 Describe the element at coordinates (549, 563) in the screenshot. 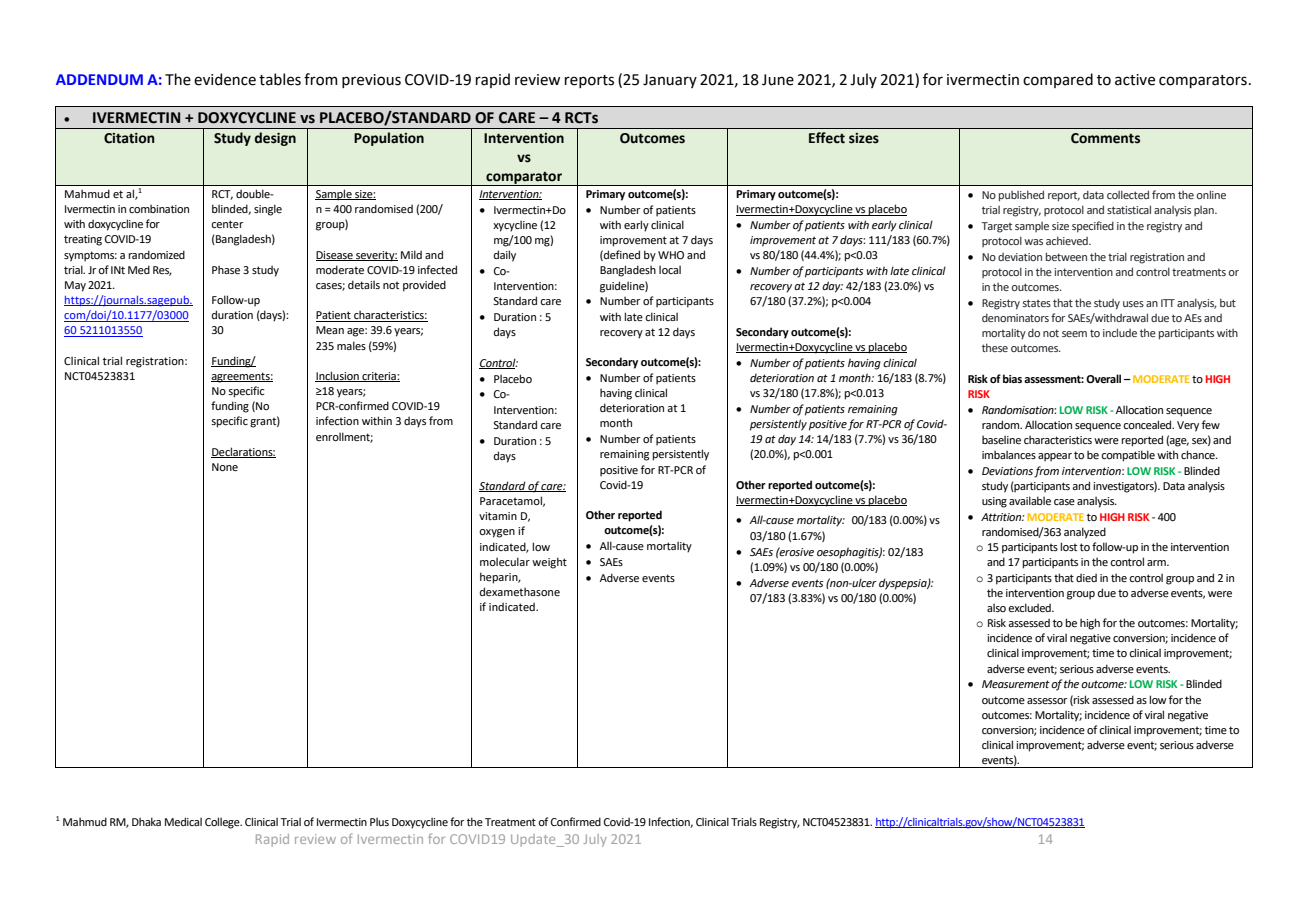

I see `weight` at that location.
